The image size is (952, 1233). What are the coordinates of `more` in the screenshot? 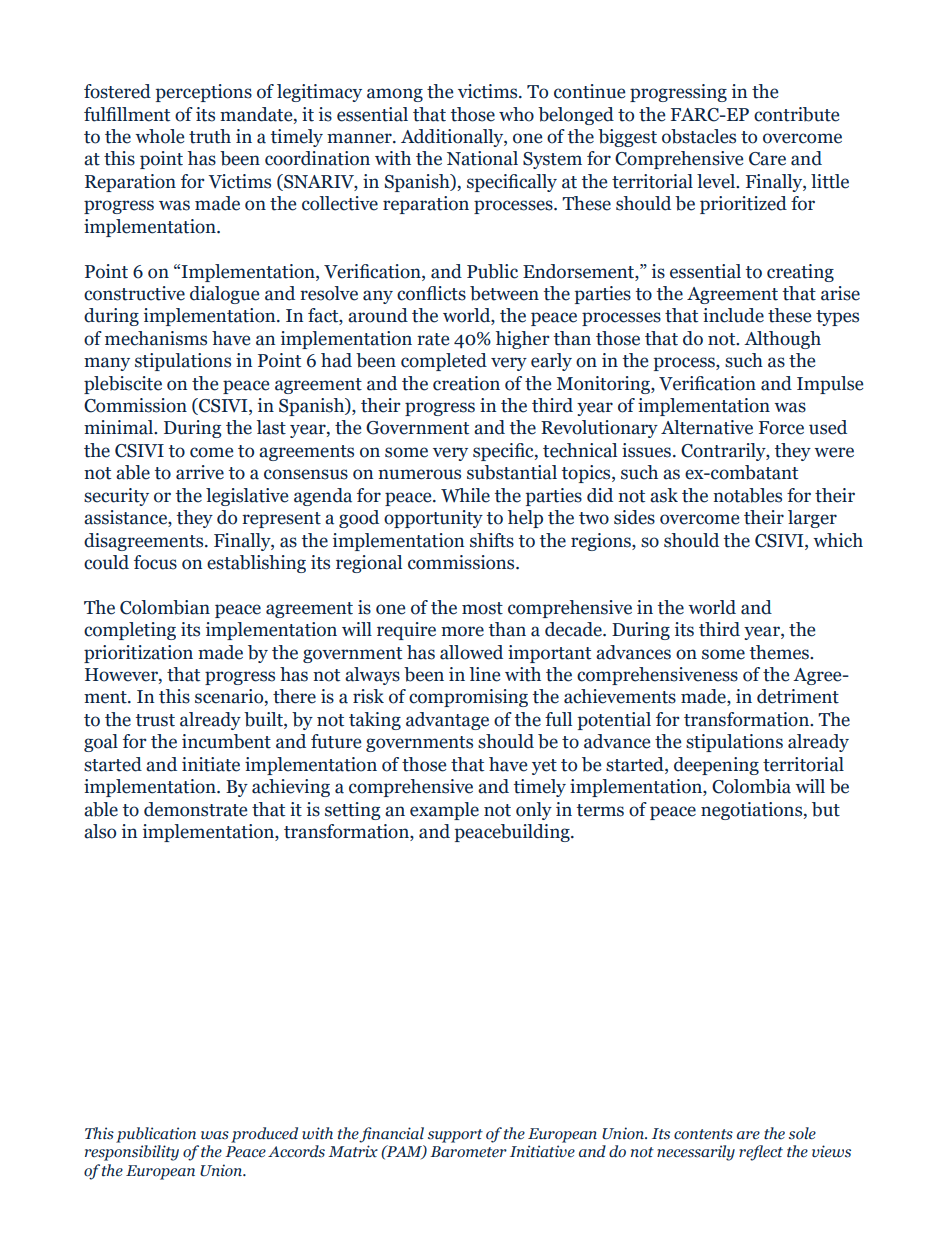 It's located at (462, 631).
